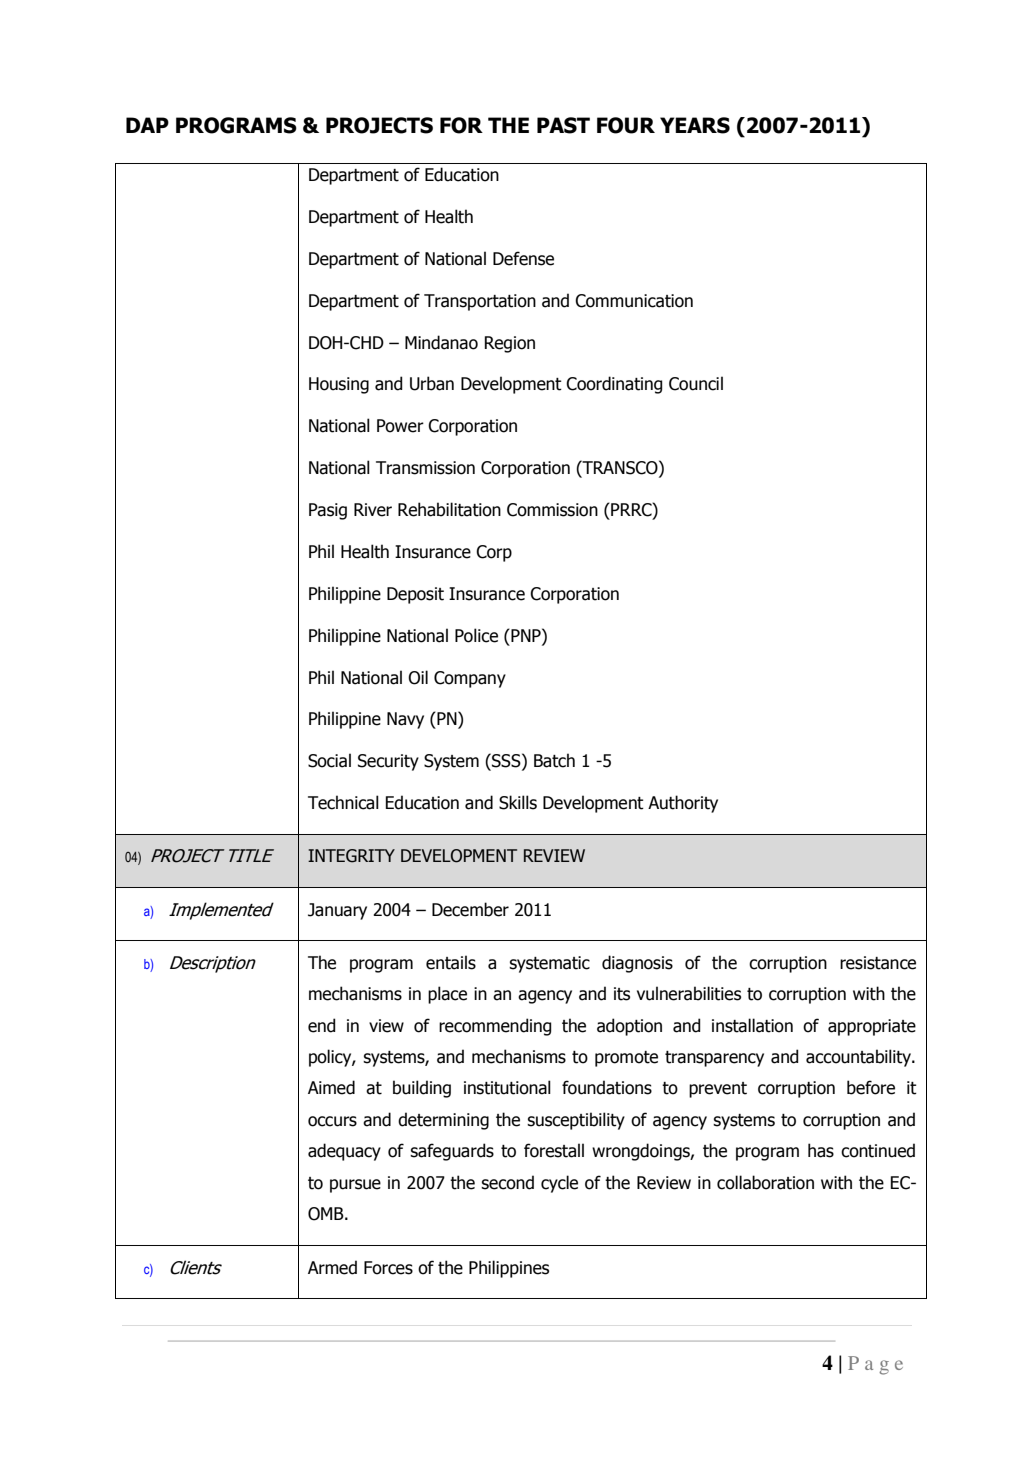 The height and width of the screenshot is (1462, 1034). Describe the element at coordinates (451, 962) in the screenshot. I see `entails` at that location.
